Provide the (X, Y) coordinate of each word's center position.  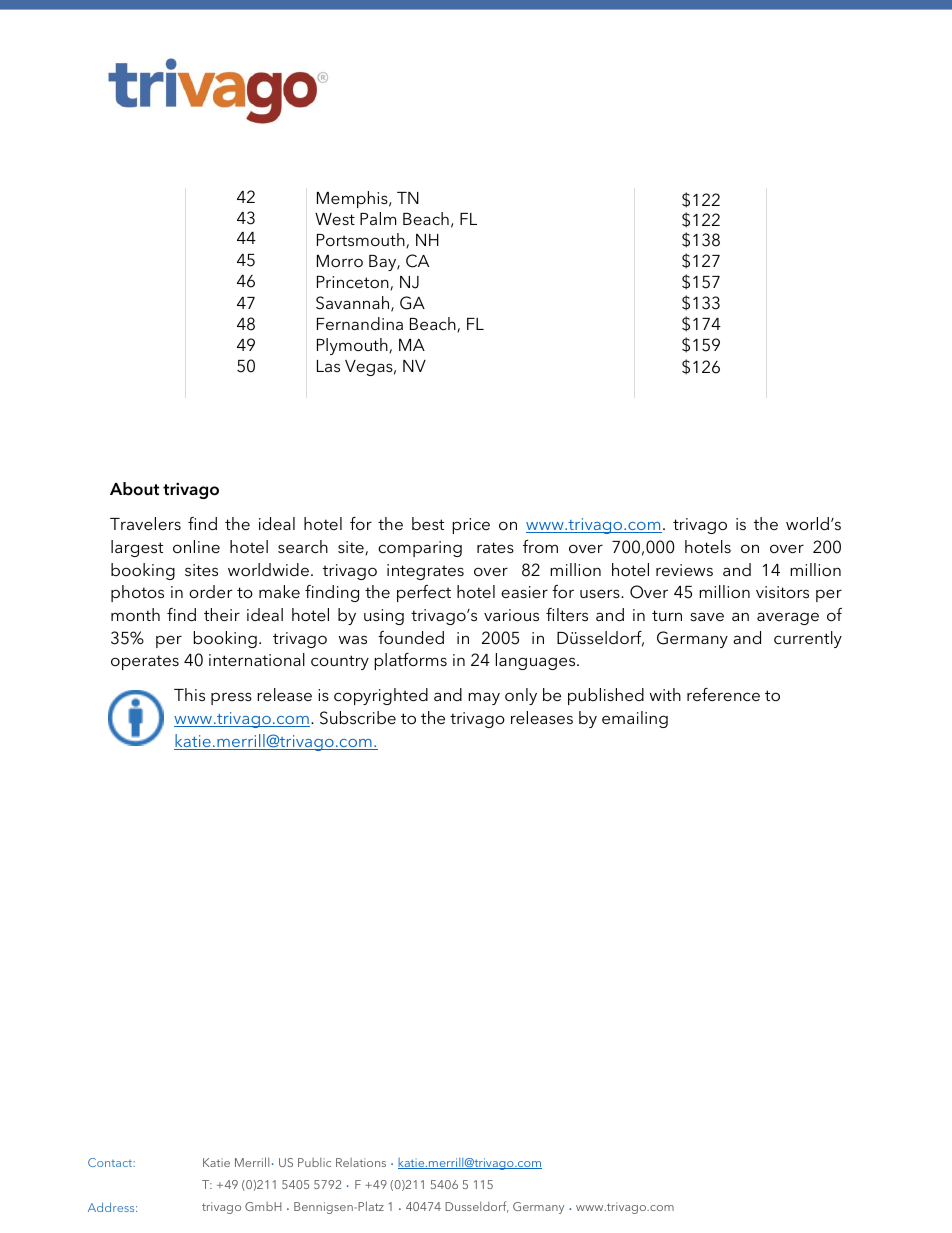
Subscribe (358, 718)
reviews (684, 570)
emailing (635, 719)
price (471, 526)
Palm (378, 218)
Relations (361, 1162)
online (196, 546)
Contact (111, 1162)
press (231, 698)
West (335, 219)
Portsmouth (362, 240)
